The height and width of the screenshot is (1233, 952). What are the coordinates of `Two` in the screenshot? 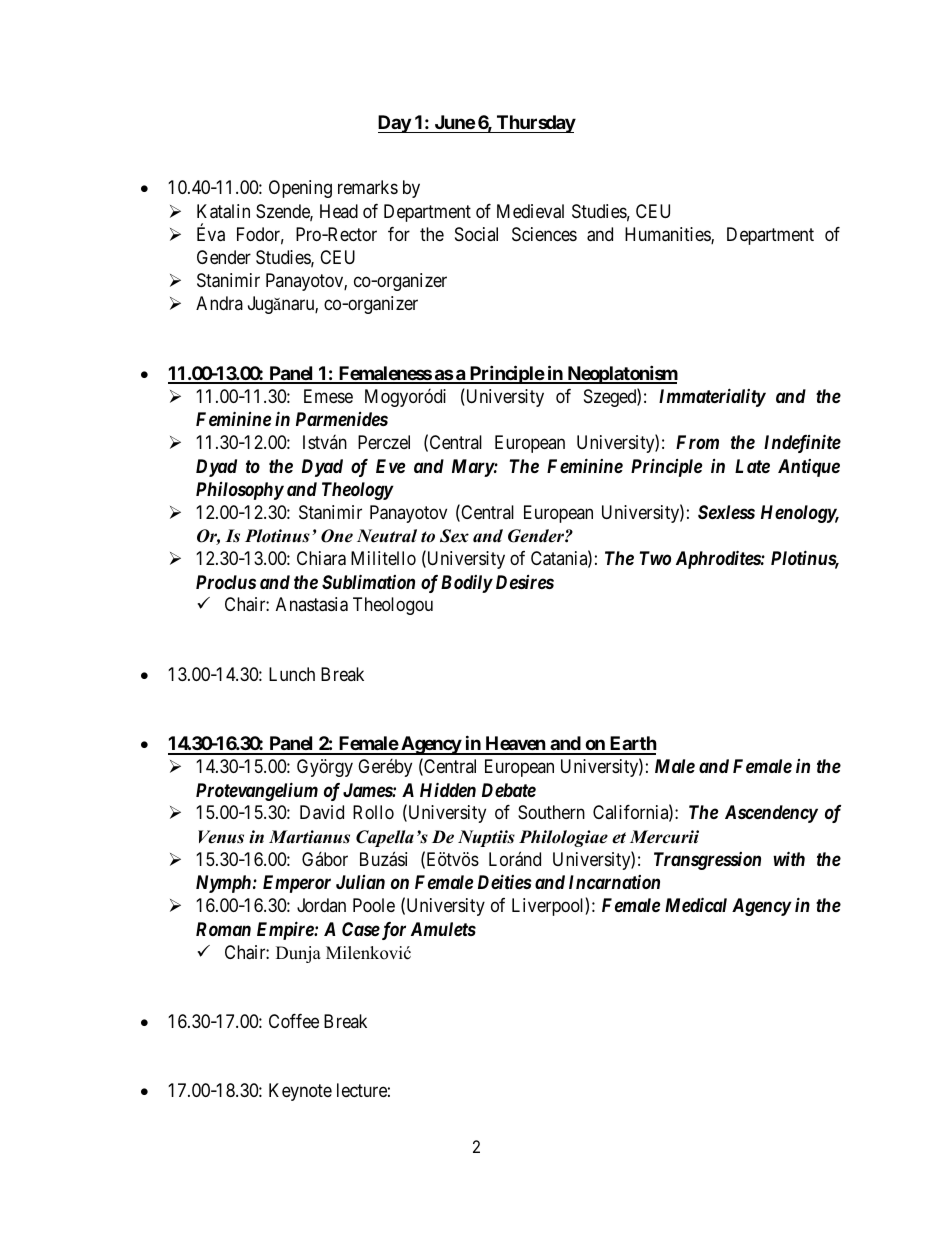 It's located at (655, 558).
